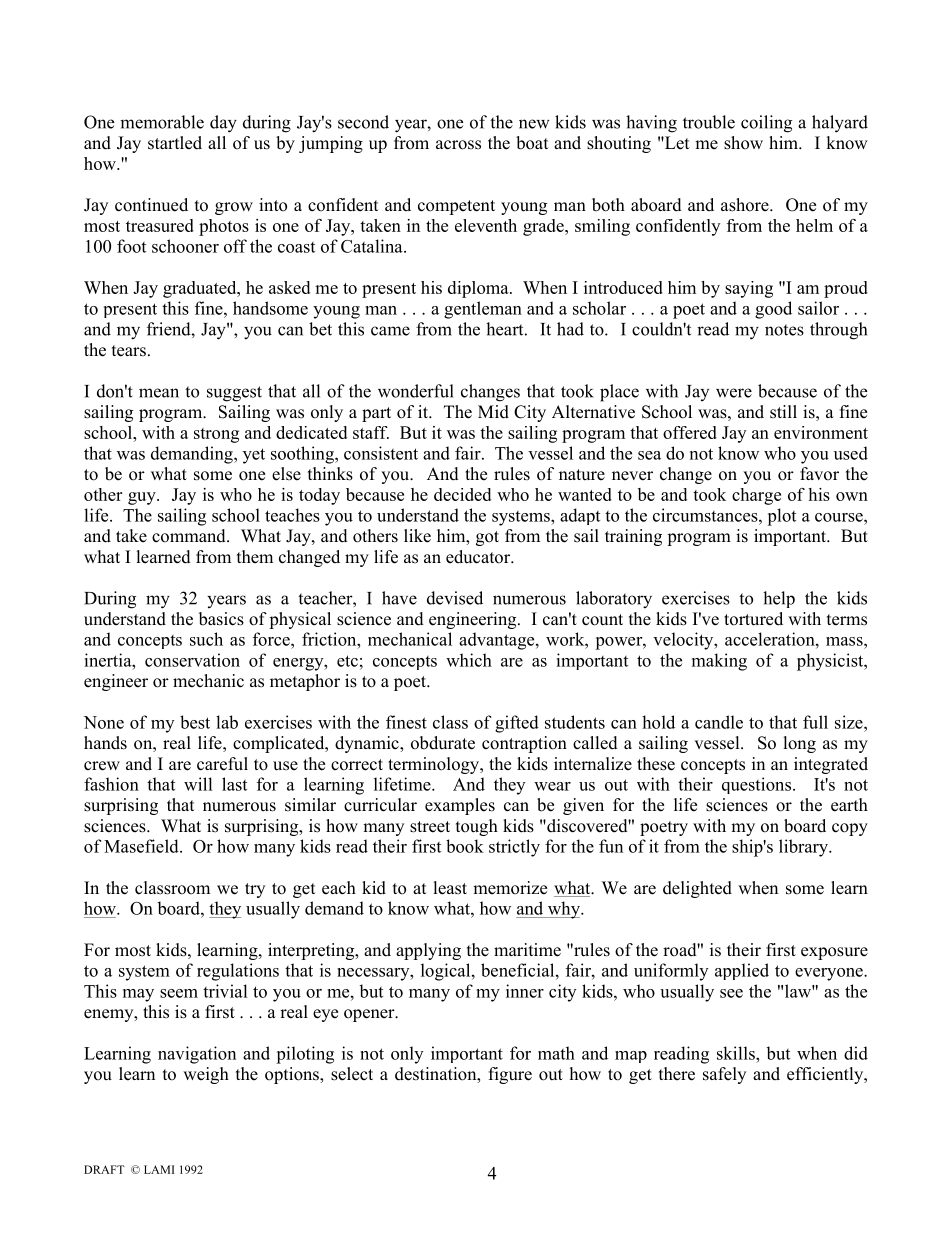 Image resolution: width=952 pixels, height=1233 pixels. I want to click on across, so click(458, 145).
